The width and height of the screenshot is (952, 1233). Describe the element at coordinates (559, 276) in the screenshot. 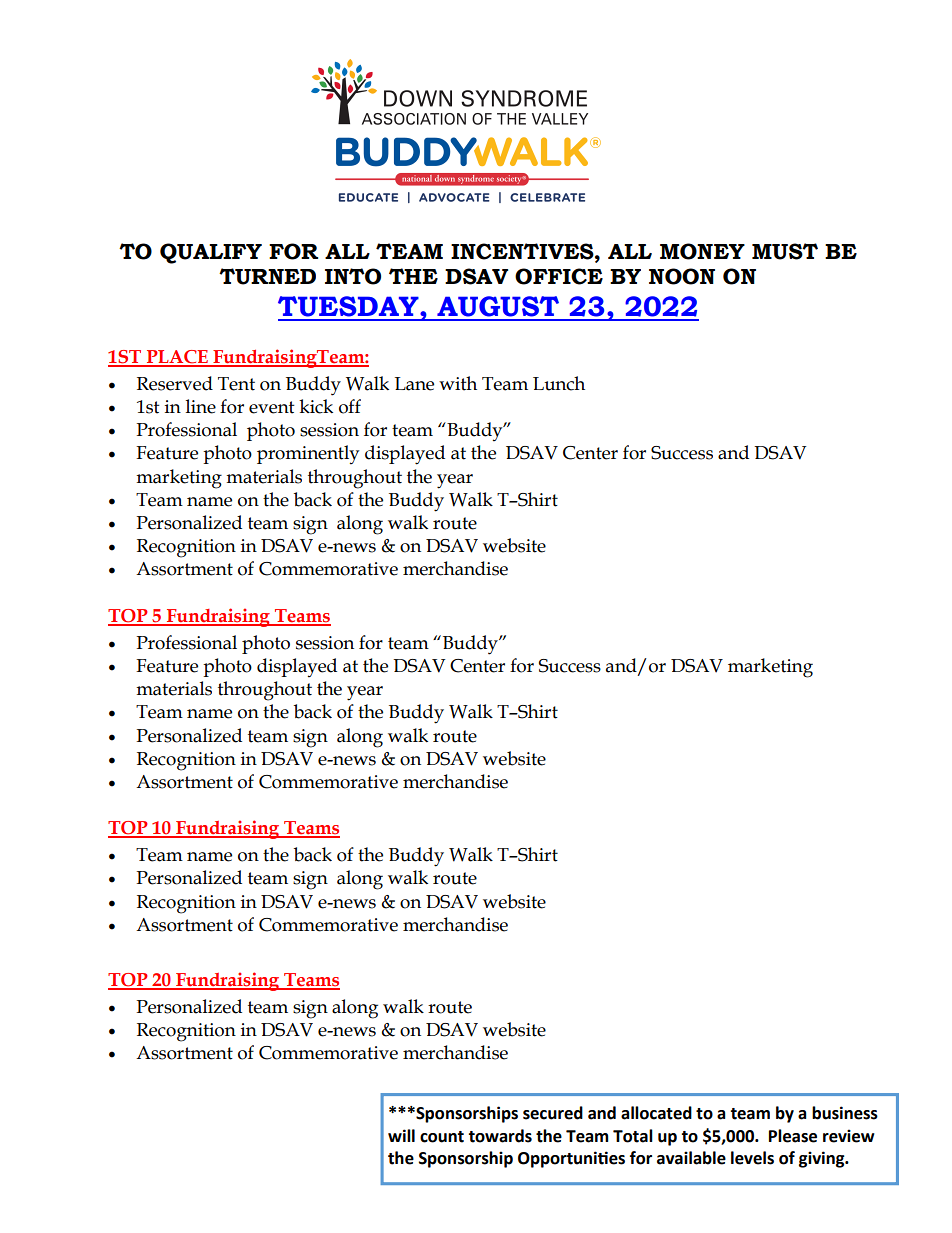

I see `OFFICE` at that location.
